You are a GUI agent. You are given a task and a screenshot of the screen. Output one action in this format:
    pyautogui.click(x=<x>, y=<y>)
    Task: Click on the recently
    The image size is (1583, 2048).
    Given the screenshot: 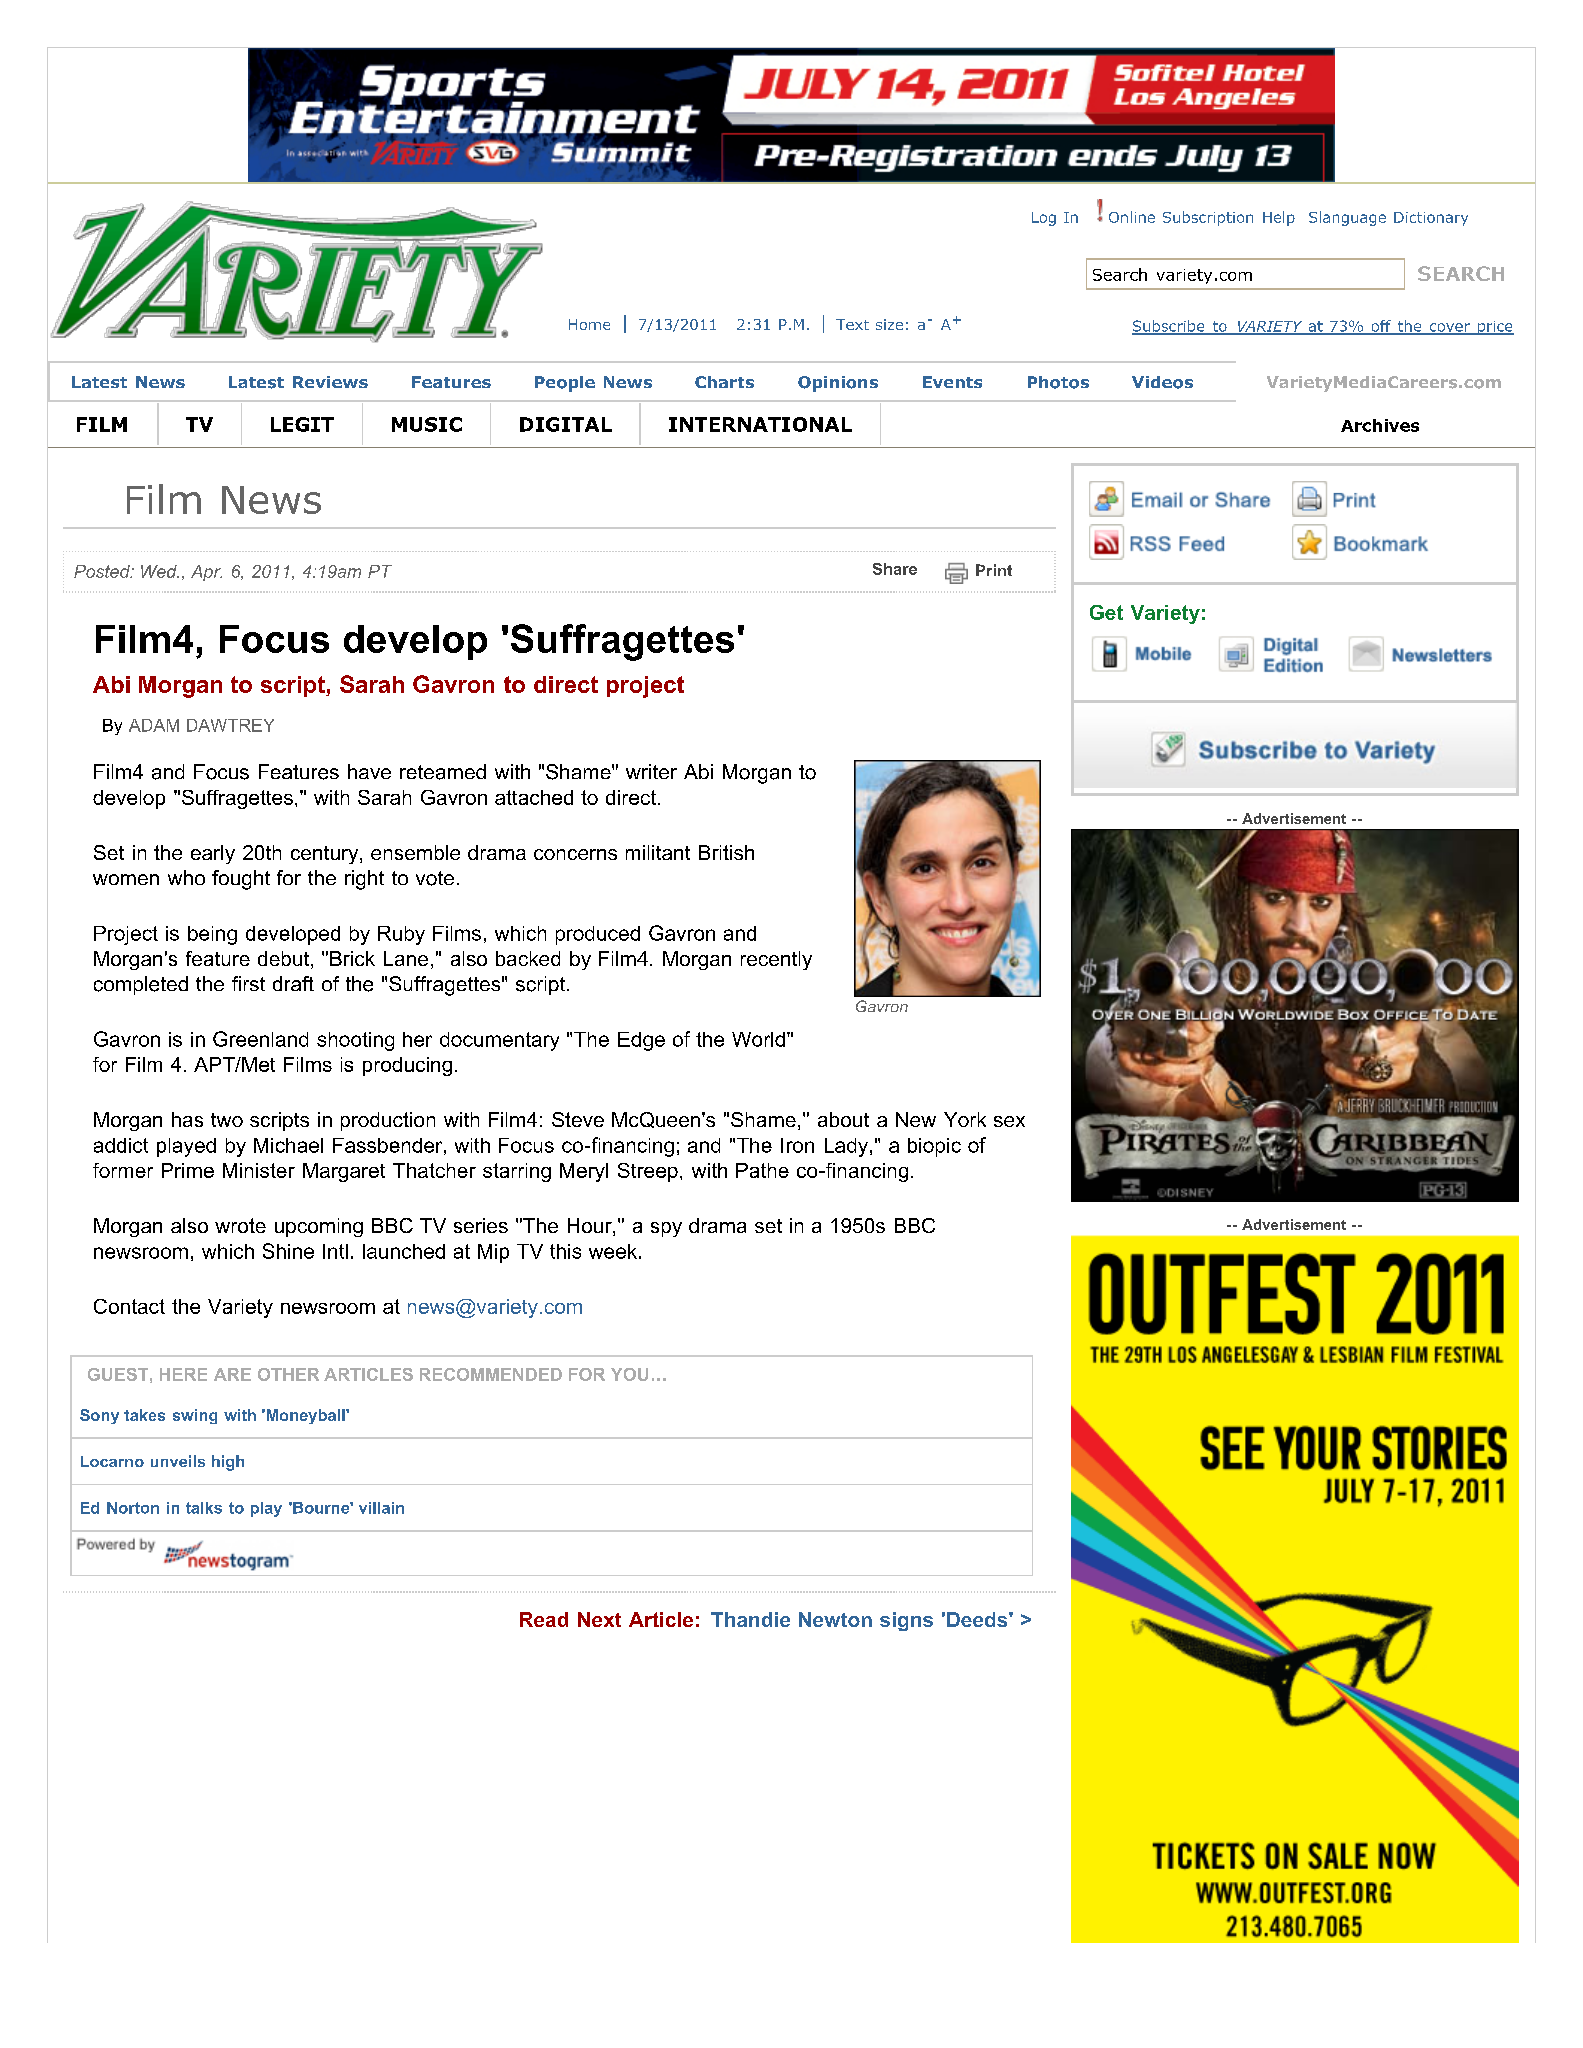 What is the action you would take?
    pyautogui.click(x=776, y=960)
